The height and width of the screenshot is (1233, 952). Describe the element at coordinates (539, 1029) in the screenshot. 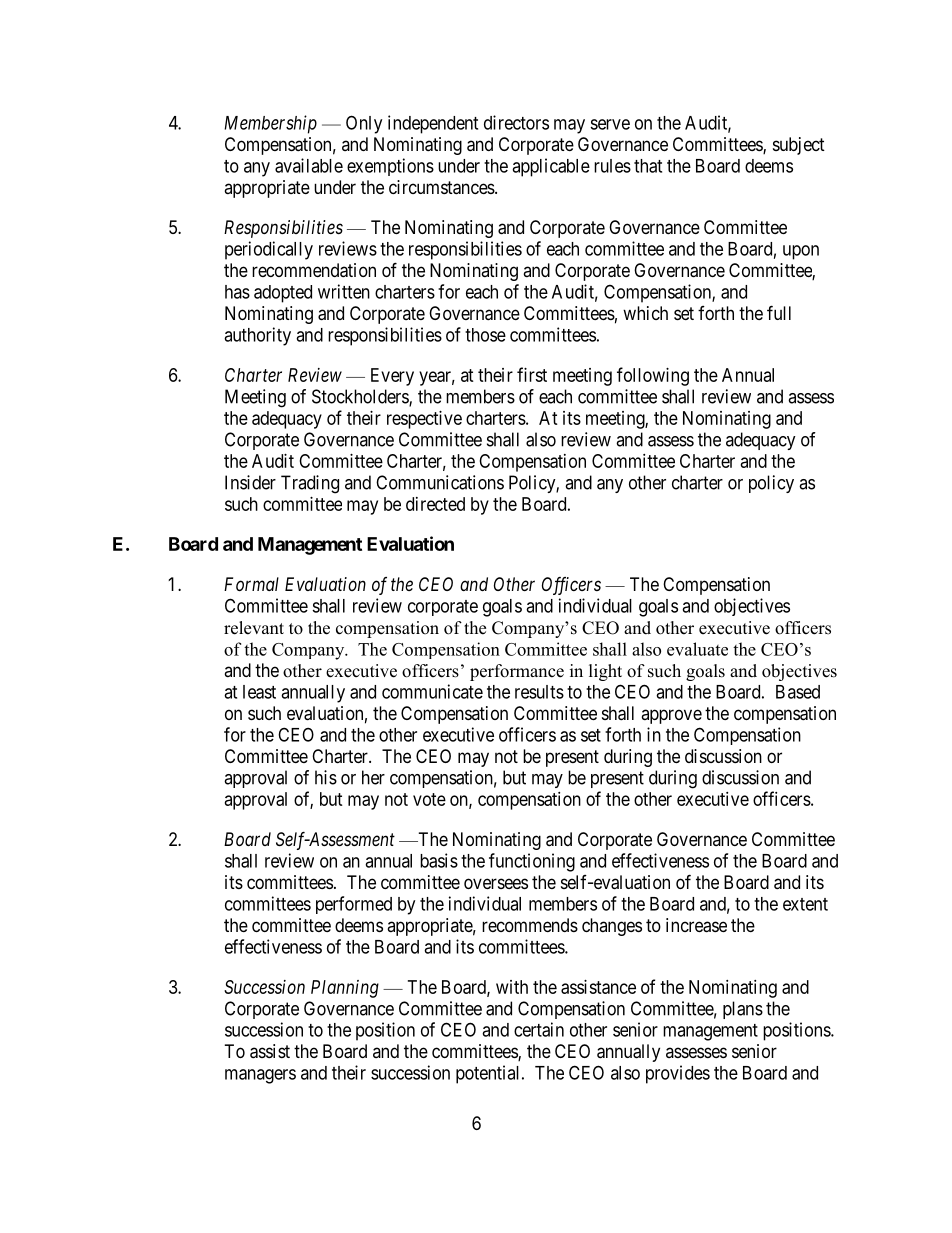

I see `certain` at that location.
